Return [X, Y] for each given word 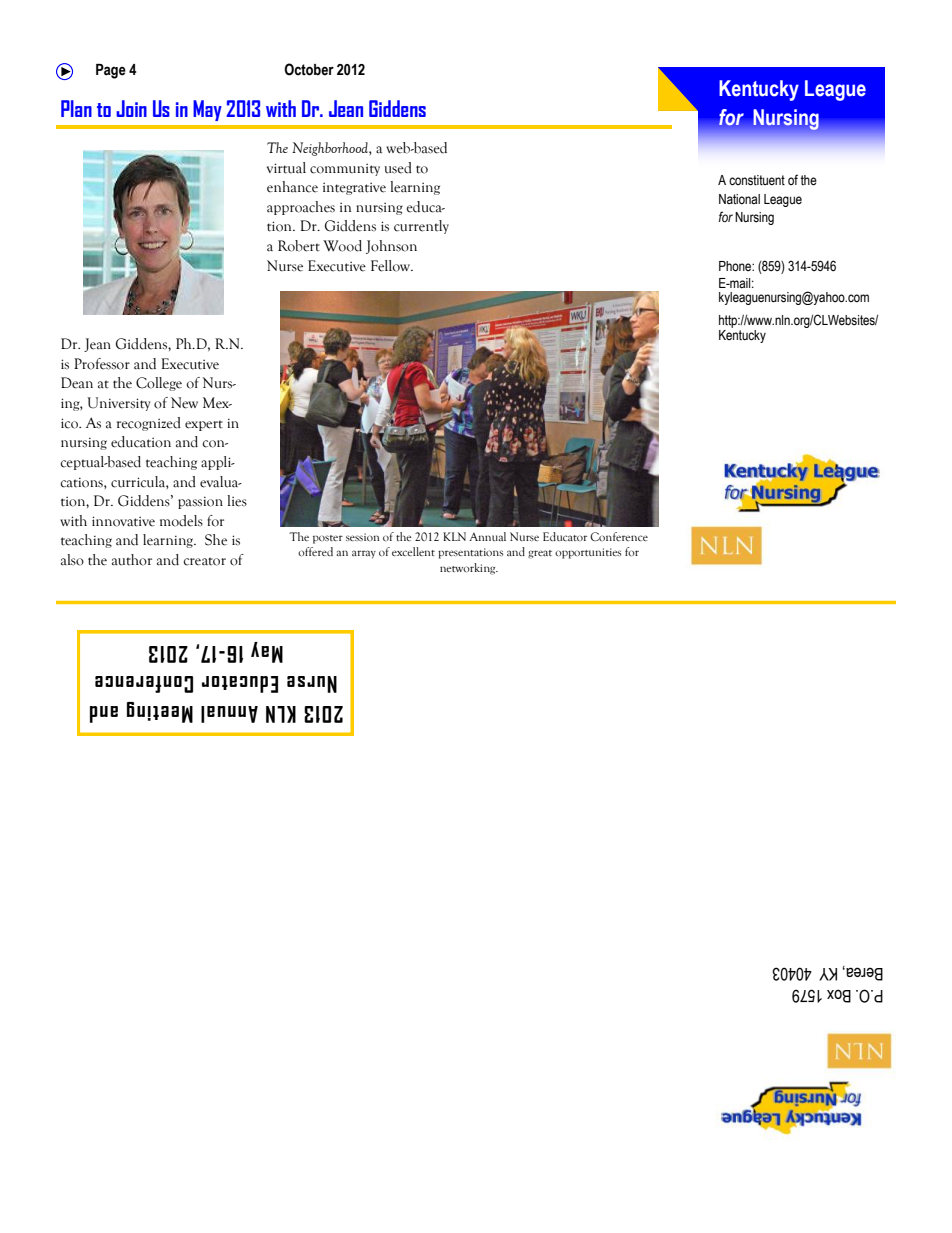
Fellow [392, 266]
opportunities [588, 553]
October [309, 69]
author [132, 560]
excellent [413, 551]
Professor [102, 364]
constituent [757, 180]
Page [111, 71]
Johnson [391, 247]
